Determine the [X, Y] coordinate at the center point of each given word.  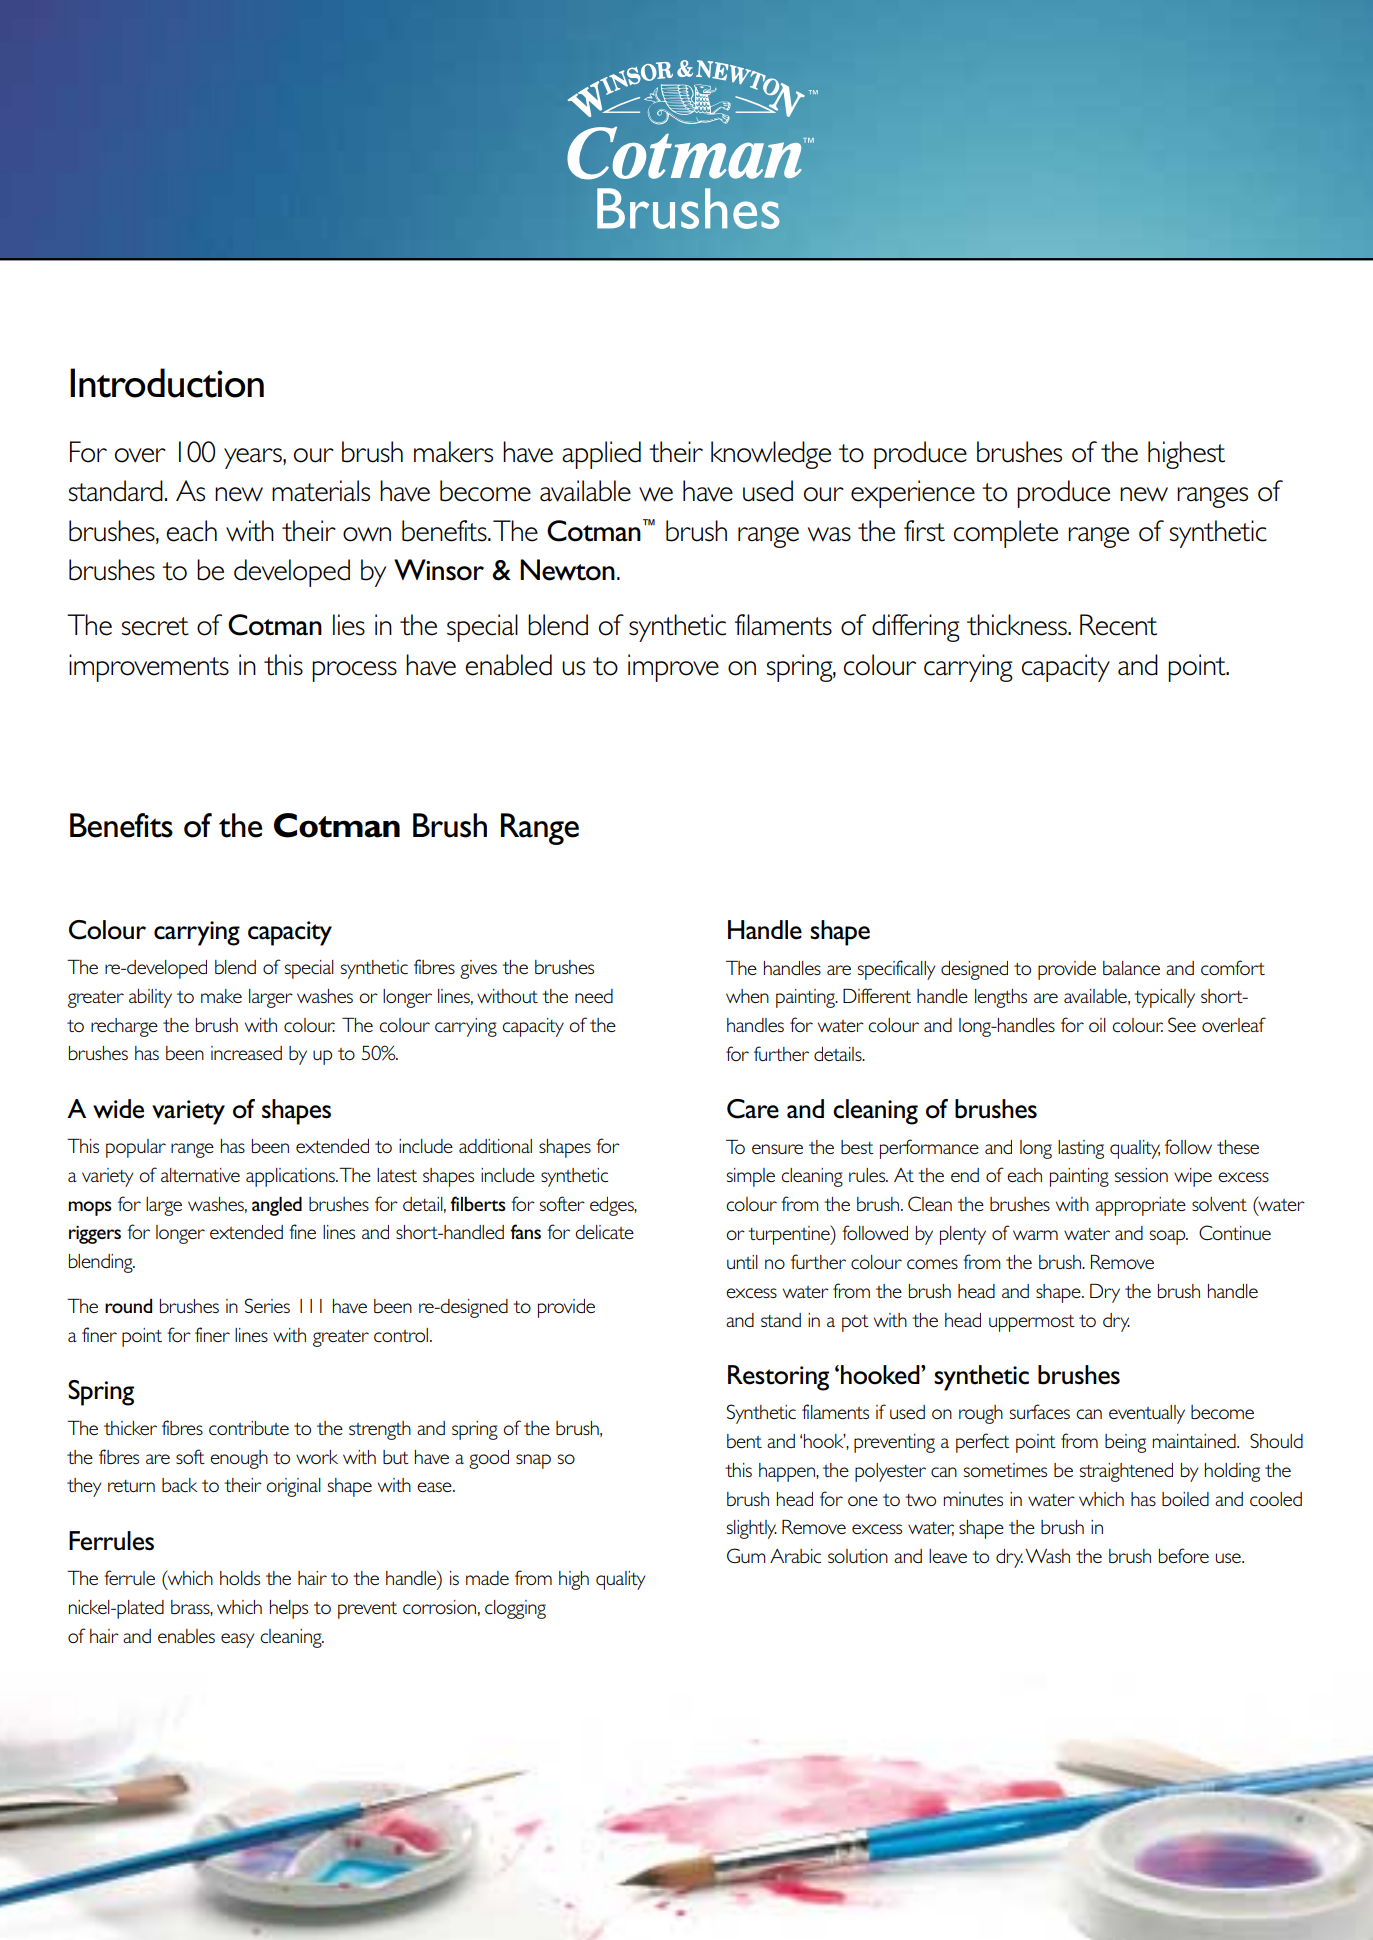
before [1184, 1555]
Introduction [167, 383]
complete [1006, 534]
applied [601, 455]
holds [240, 1578]
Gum [746, 1555]
